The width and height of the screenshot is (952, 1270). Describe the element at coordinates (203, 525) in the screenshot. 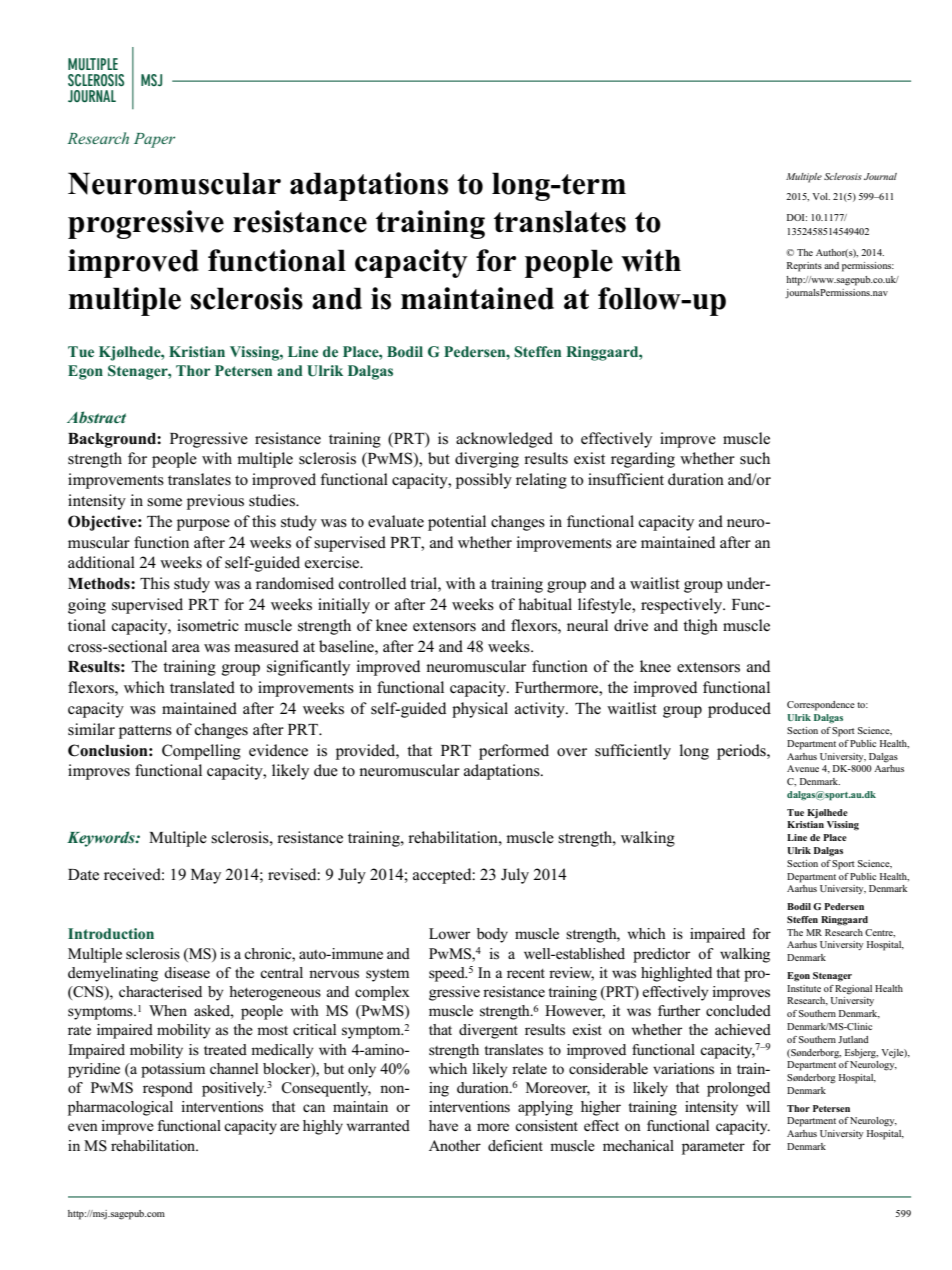

I see `purpose` at that location.
